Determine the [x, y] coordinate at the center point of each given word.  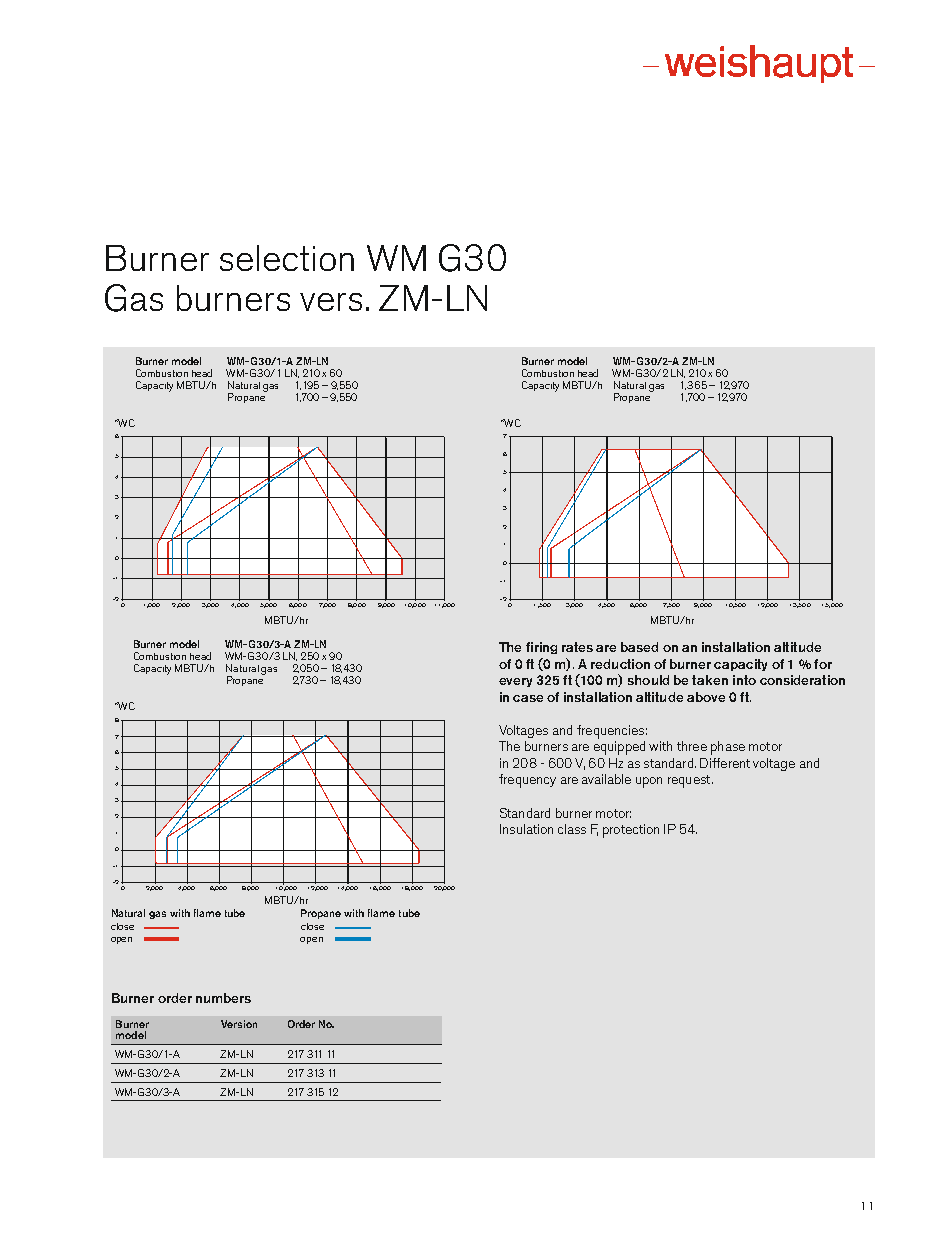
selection [287, 258]
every [515, 682]
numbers [223, 998]
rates [577, 647]
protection [631, 831]
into [744, 680]
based [639, 647]
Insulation [526, 829]
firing [541, 648]
